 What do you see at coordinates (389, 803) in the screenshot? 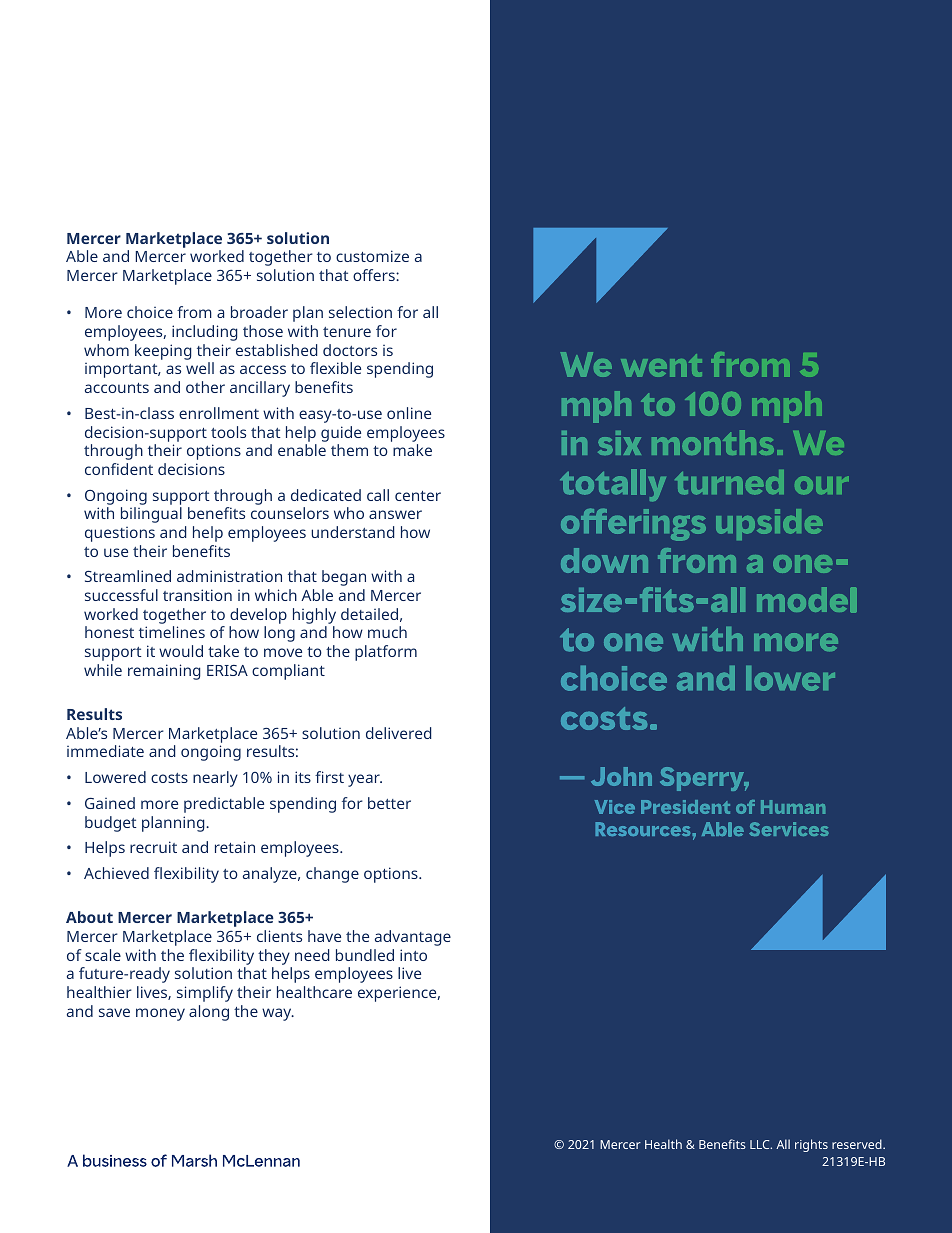
I see `better` at bounding box center [389, 803].
